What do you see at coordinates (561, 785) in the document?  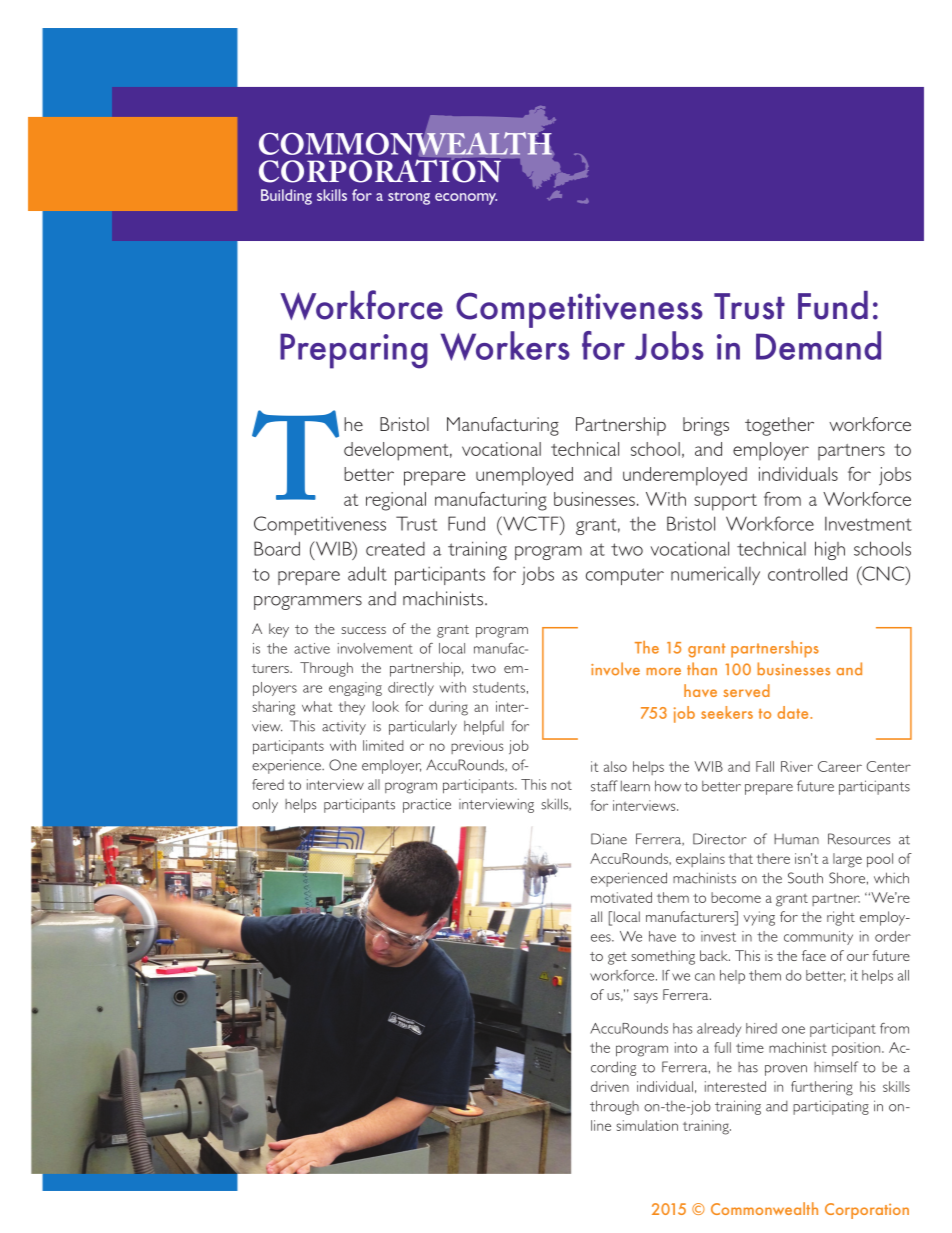 I see `not` at bounding box center [561, 785].
